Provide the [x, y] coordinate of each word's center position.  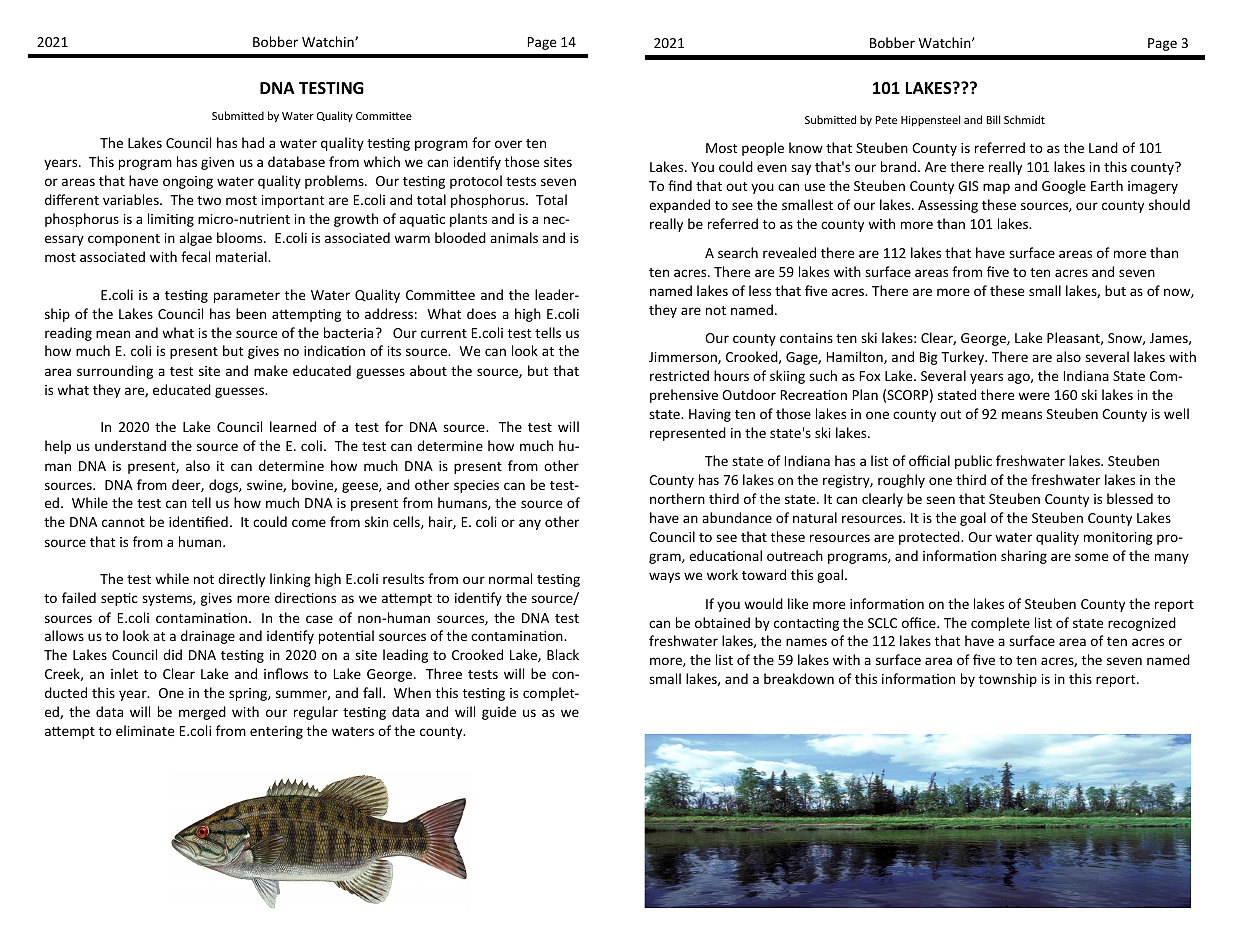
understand [130, 445]
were [1034, 396]
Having [710, 415]
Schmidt [1024, 119]
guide [499, 713]
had [253, 142]
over [508, 144]
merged [202, 713]
